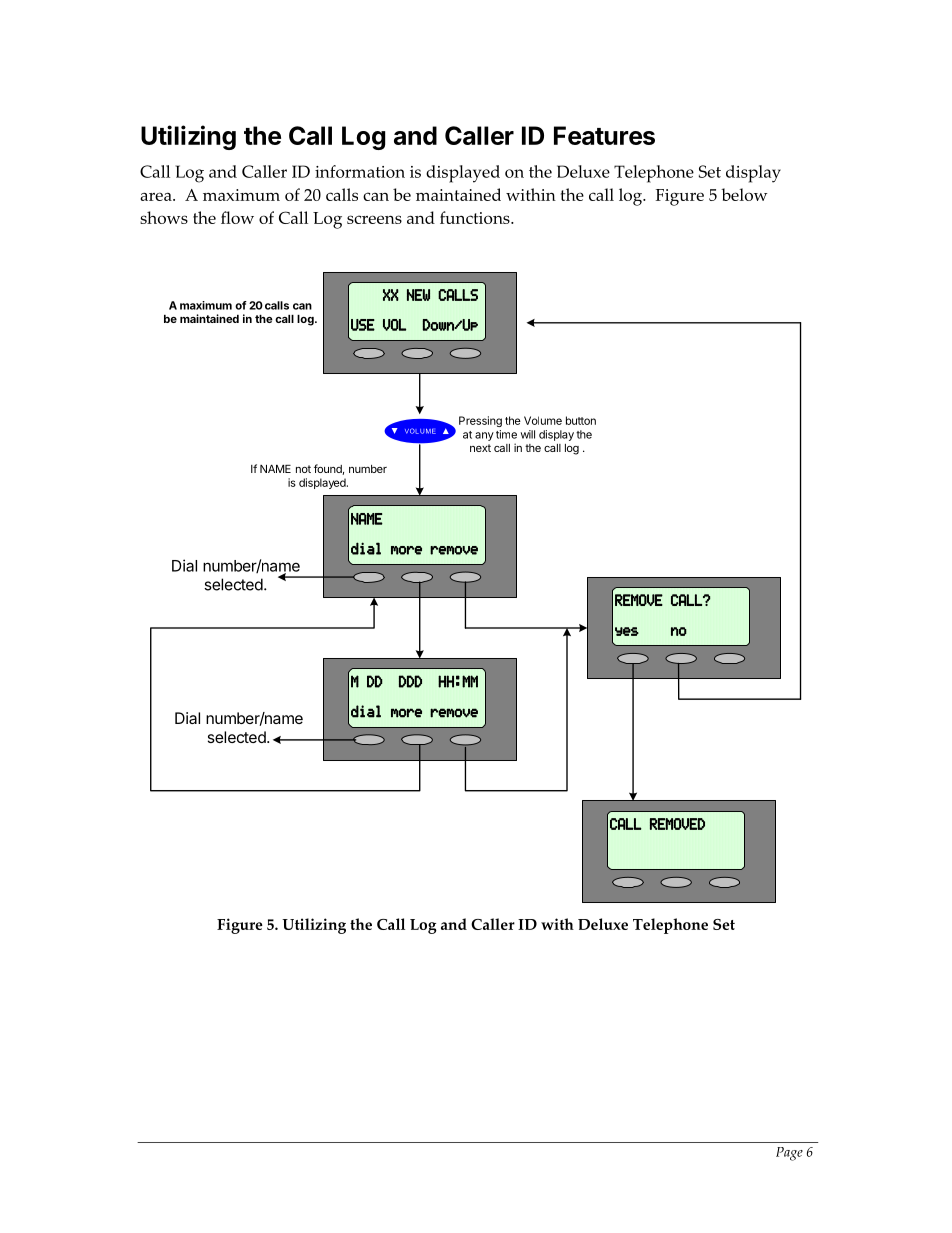 Image resolution: width=952 pixels, height=1233 pixels. What do you see at coordinates (484, 436) in the screenshot?
I see `any` at bounding box center [484, 436].
